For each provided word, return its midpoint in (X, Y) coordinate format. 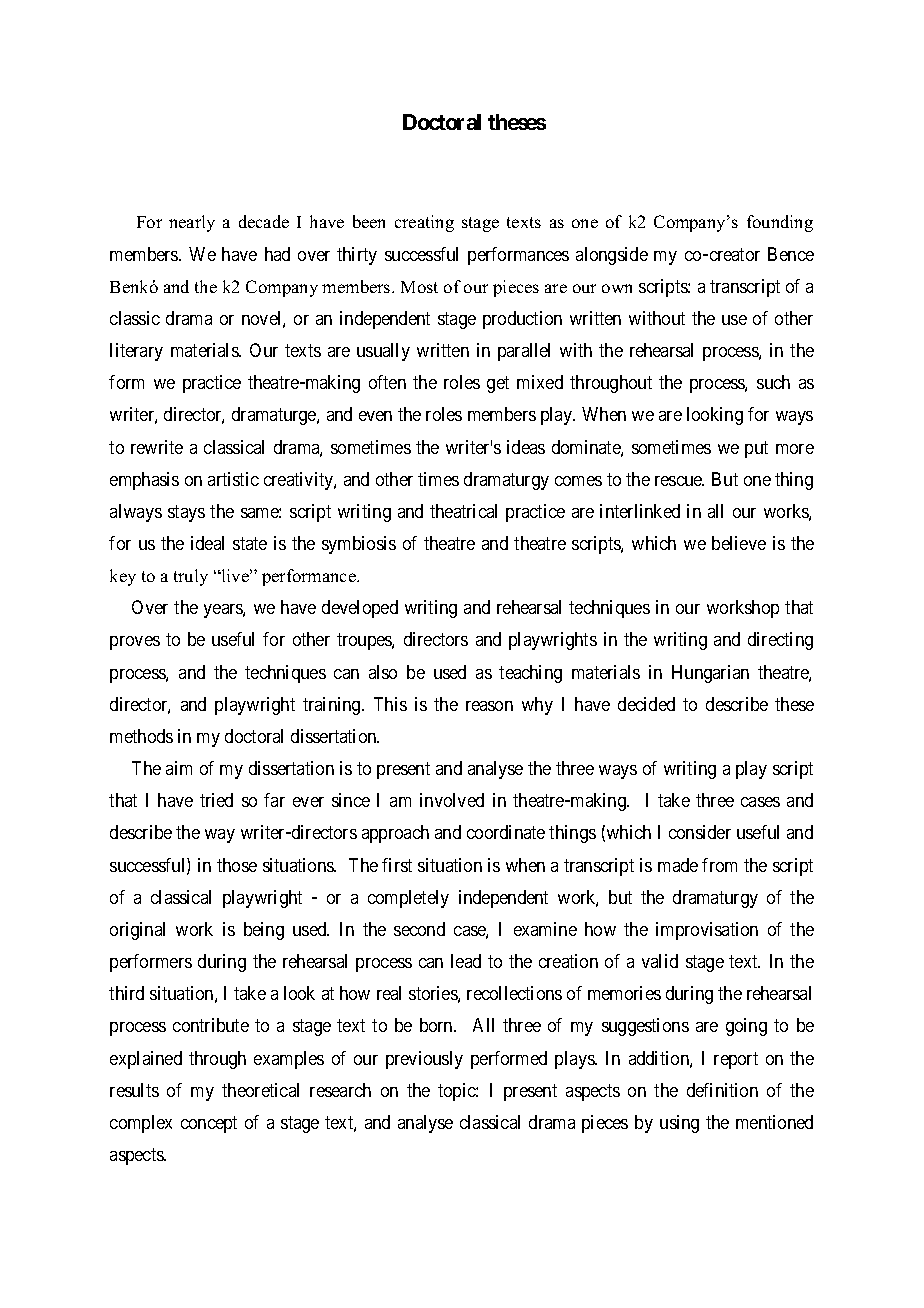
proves (135, 643)
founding (780, 223)
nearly (192, 223)
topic (457, 1092)
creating (424, 223)
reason (489, 706)
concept (209, 1124)
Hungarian (710, 674)
